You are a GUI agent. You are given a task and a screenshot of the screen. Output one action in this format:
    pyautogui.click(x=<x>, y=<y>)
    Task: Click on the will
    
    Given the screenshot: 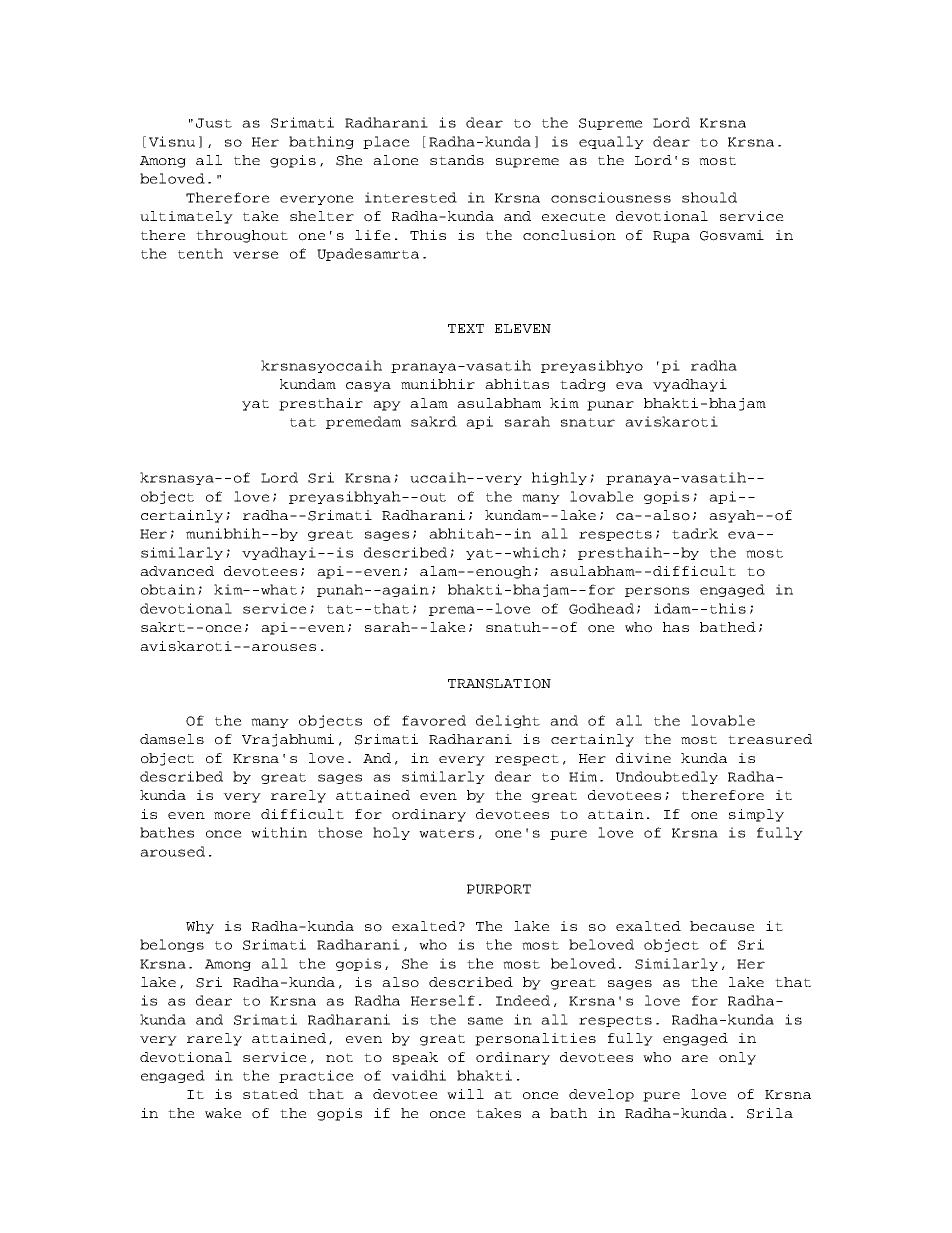 What is the action you would take?
    pyautogui.click(x=465, y=1094)
